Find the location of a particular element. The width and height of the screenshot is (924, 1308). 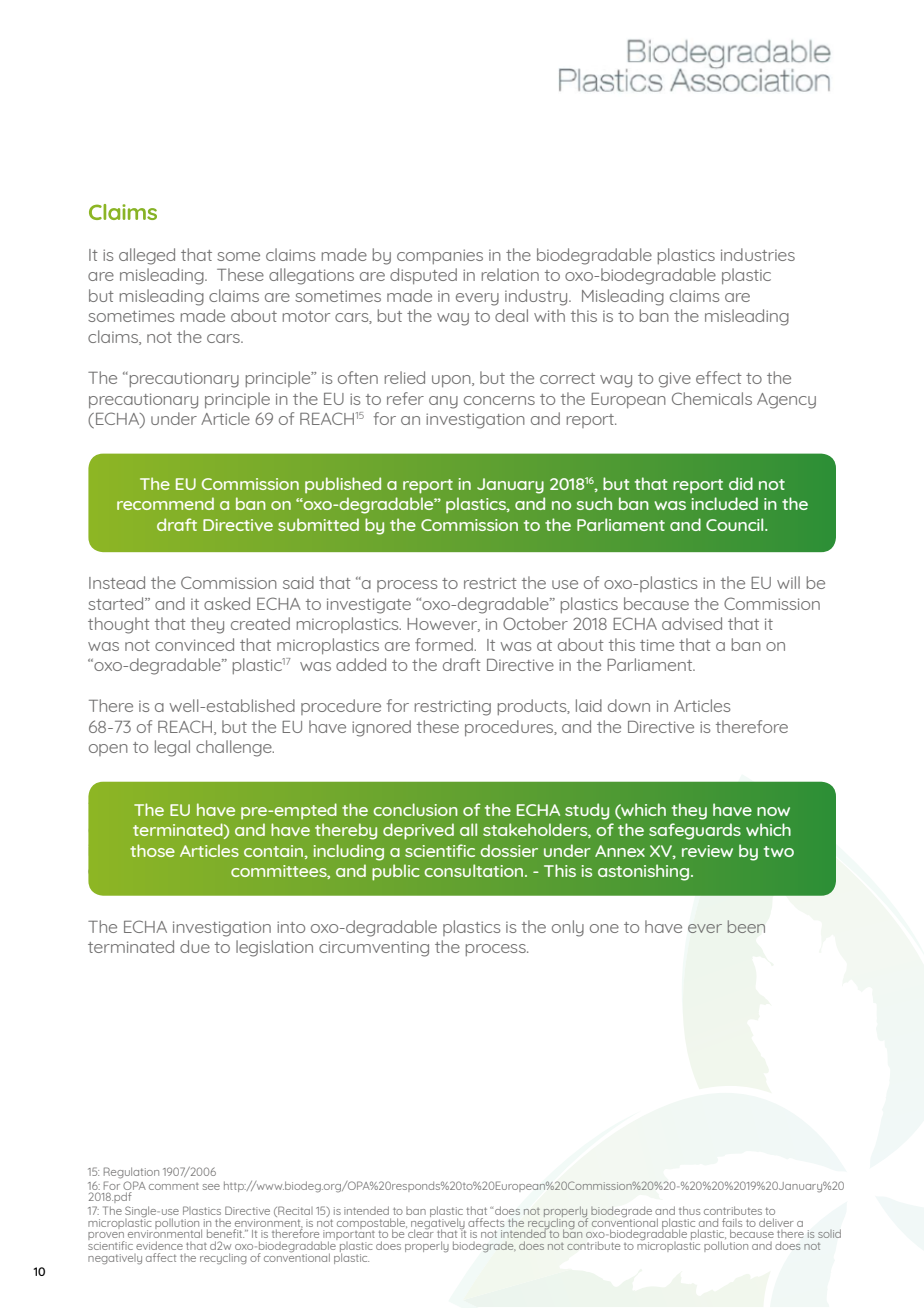

benefit is located at coordinates (225, 1233).
